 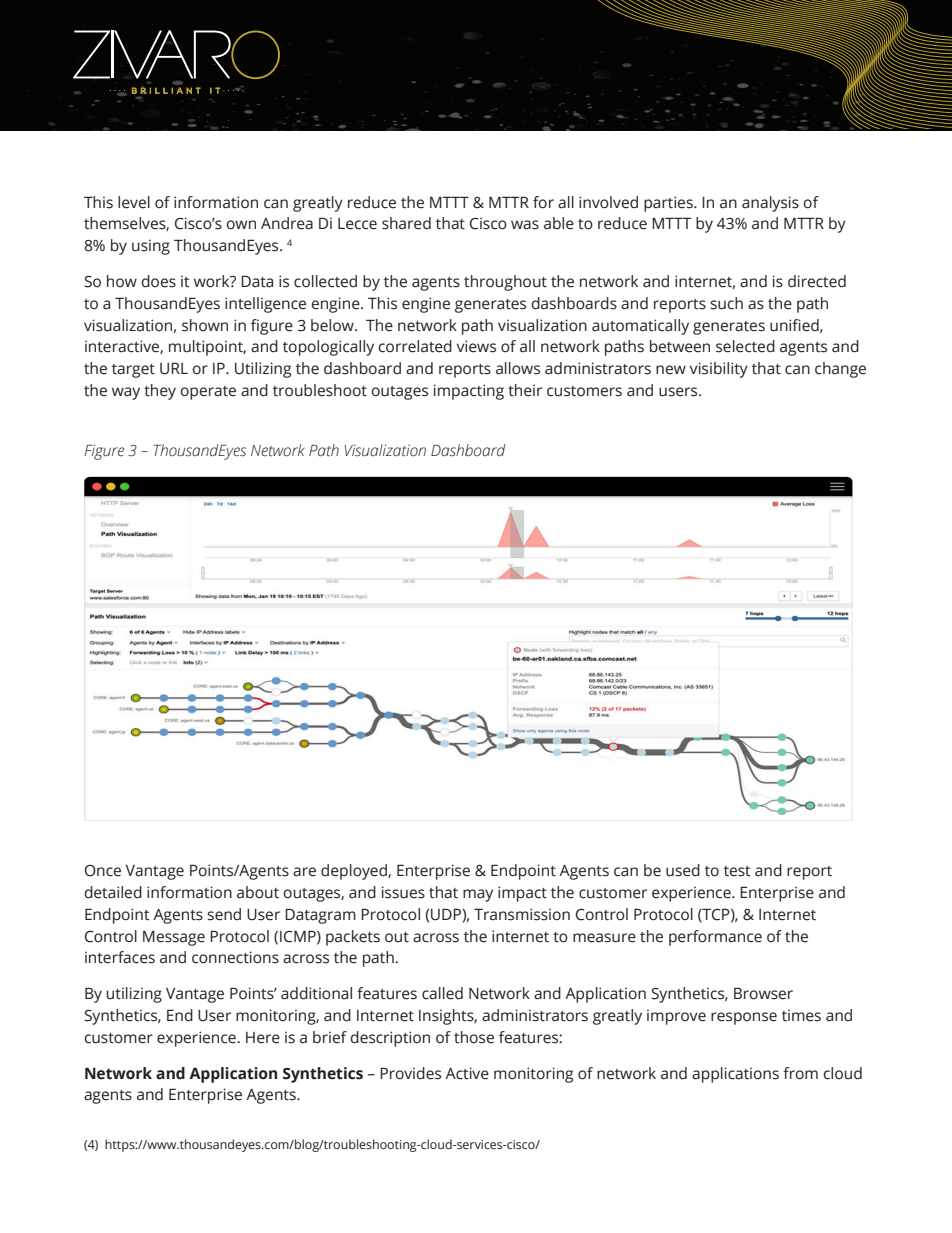 What do you see at coordinates (263, 1038) in the screenshot?
I see `Here` at bounding box center [263, 1038].
